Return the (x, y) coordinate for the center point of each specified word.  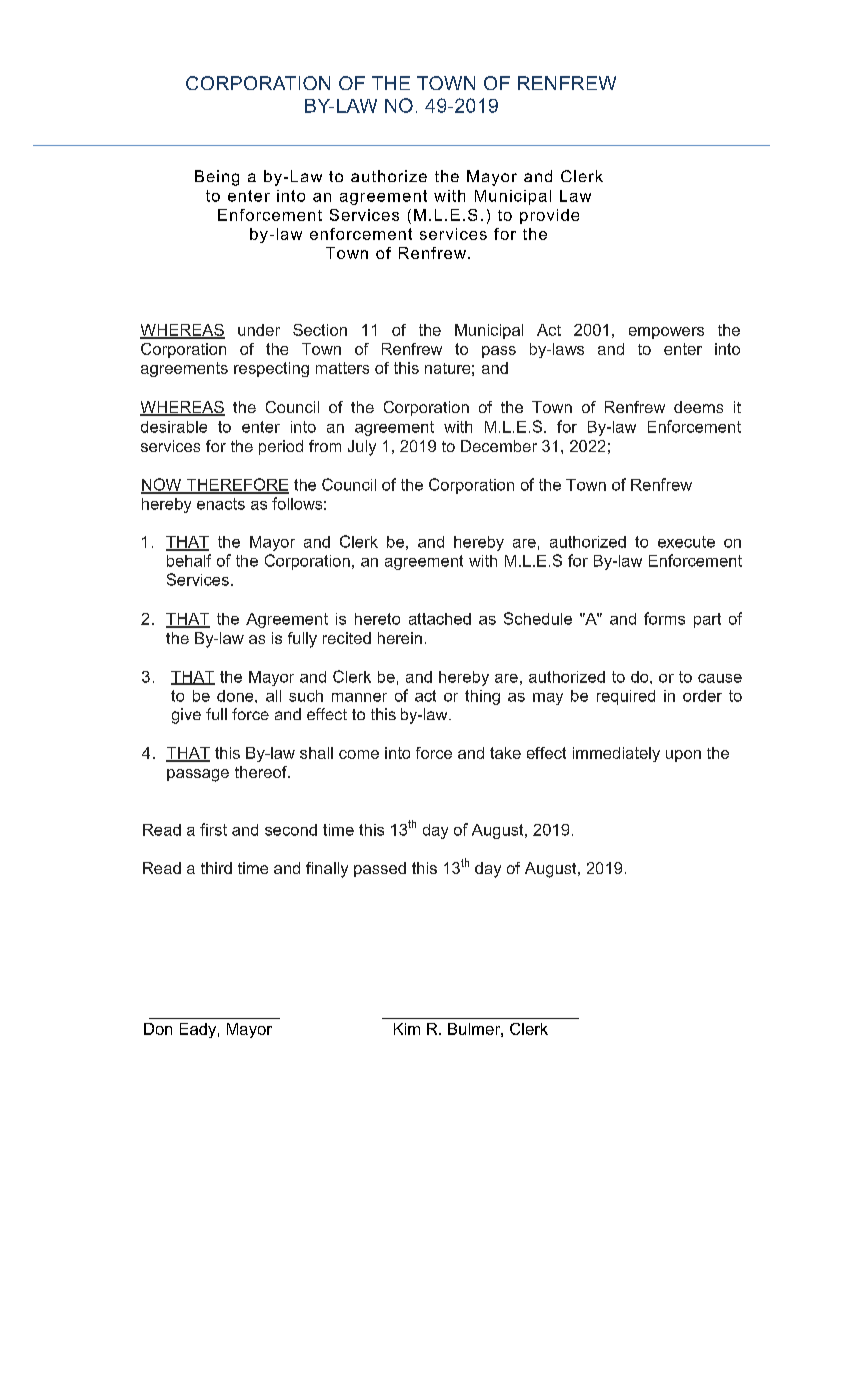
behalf (189, 560)
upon (683, 756)
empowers (666, 333)
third (216, 868)
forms (664, 618)
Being (217, 178)
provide (549, 216)
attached (440, 619)
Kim (407, 1029)
